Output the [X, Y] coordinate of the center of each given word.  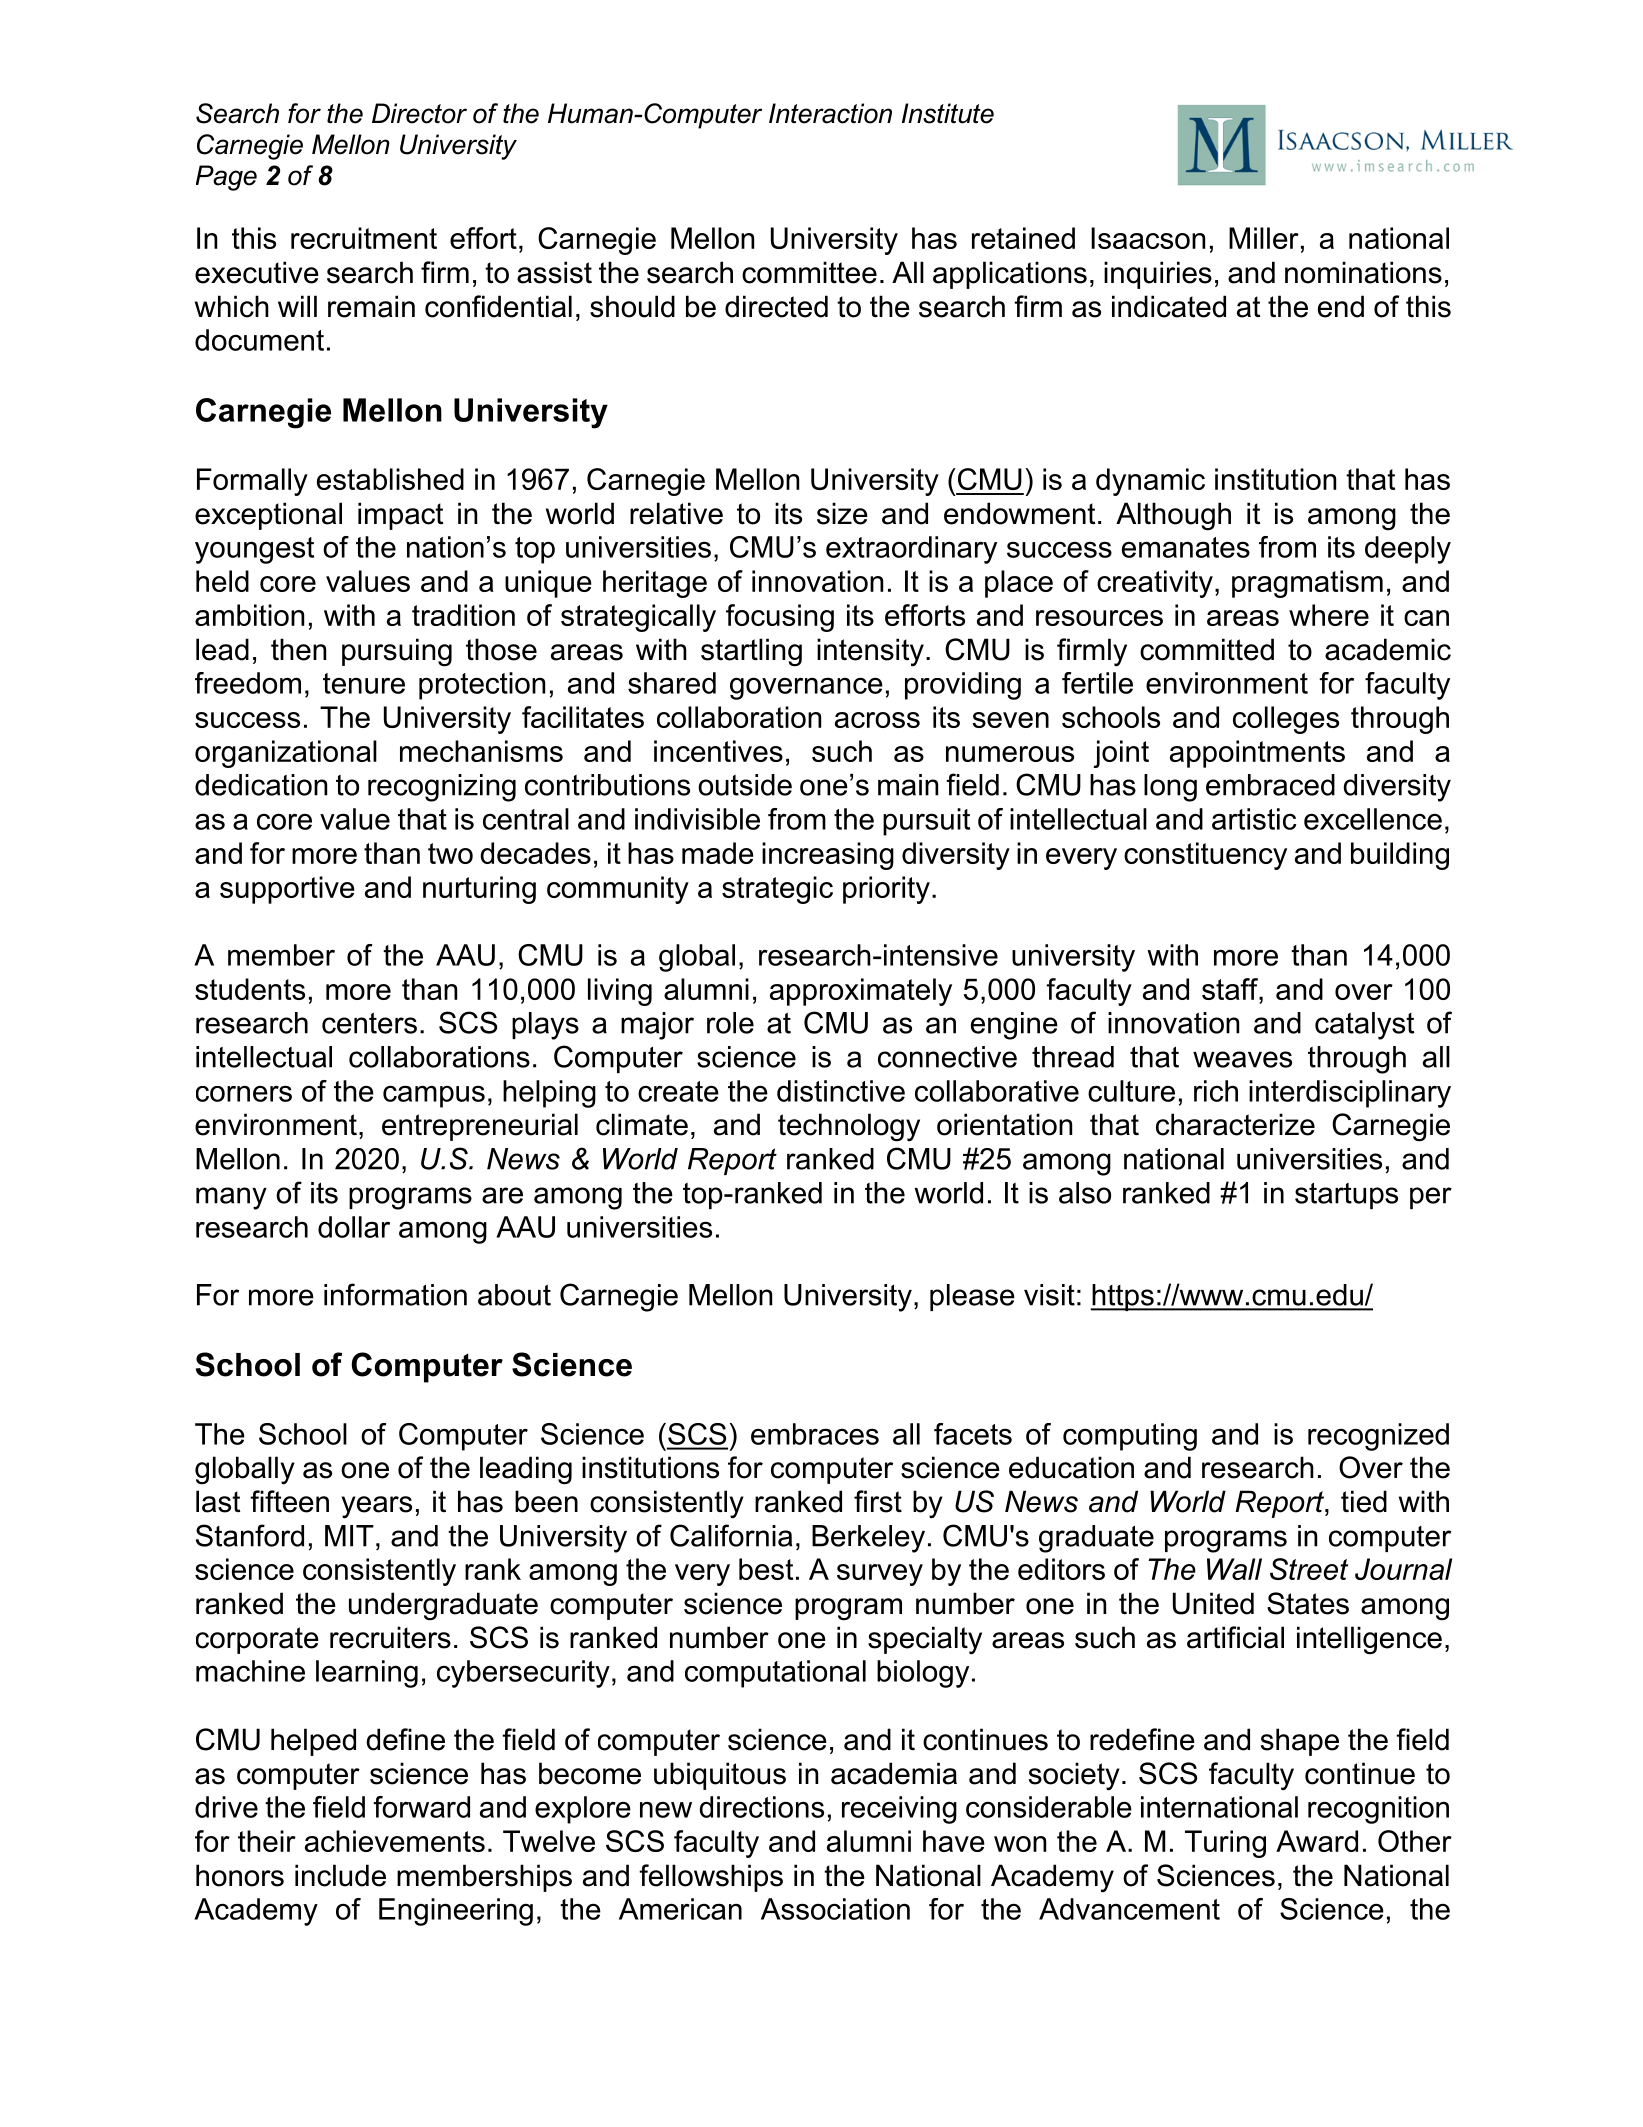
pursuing [397, 652]
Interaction [830, 113]
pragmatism [1307, 584]
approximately [861, 992]
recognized [1378, 1437]
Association [835, 1909]
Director [419, 113]
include [340, 1875]
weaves [1242, 1059]
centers [369, 1023]
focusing [780, 618]
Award [1317, 1841]
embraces [815, 1434]
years [377, 1507]
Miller [1264, 238]
